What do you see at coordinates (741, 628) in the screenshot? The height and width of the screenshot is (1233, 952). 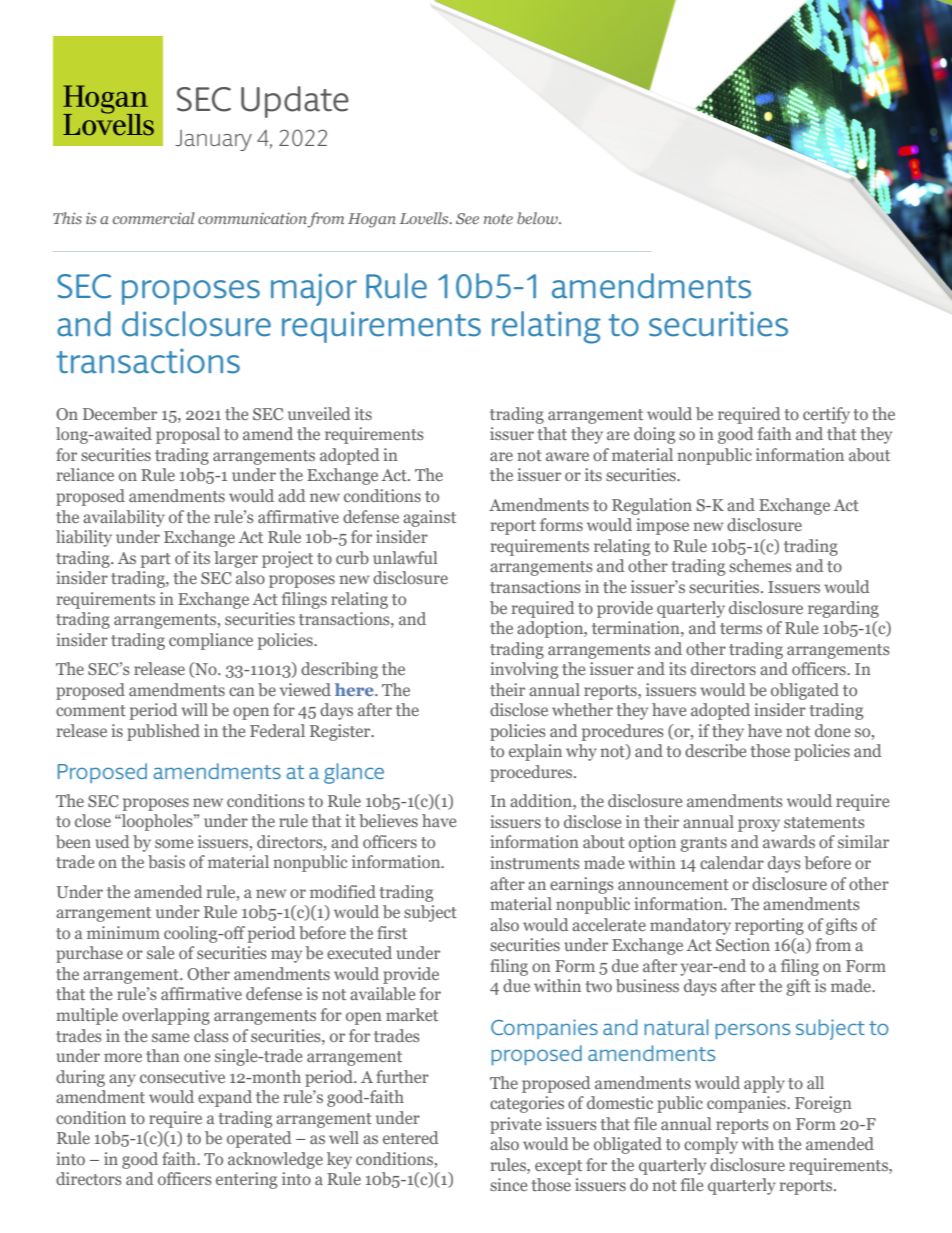 I see `terms` at bounding box center [741, 628].
